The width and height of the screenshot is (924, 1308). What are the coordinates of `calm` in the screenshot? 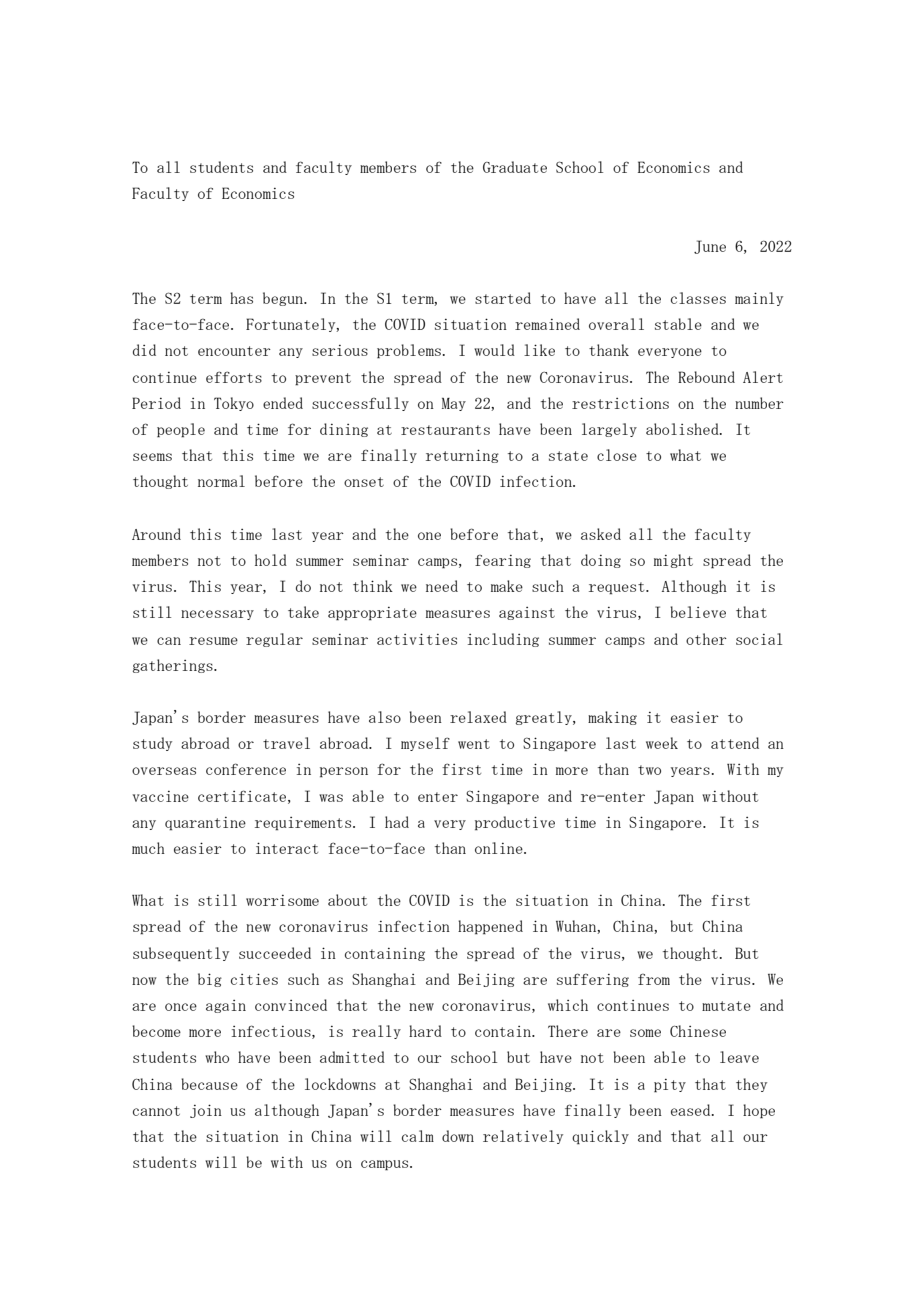 It's located at (418, 1136).
